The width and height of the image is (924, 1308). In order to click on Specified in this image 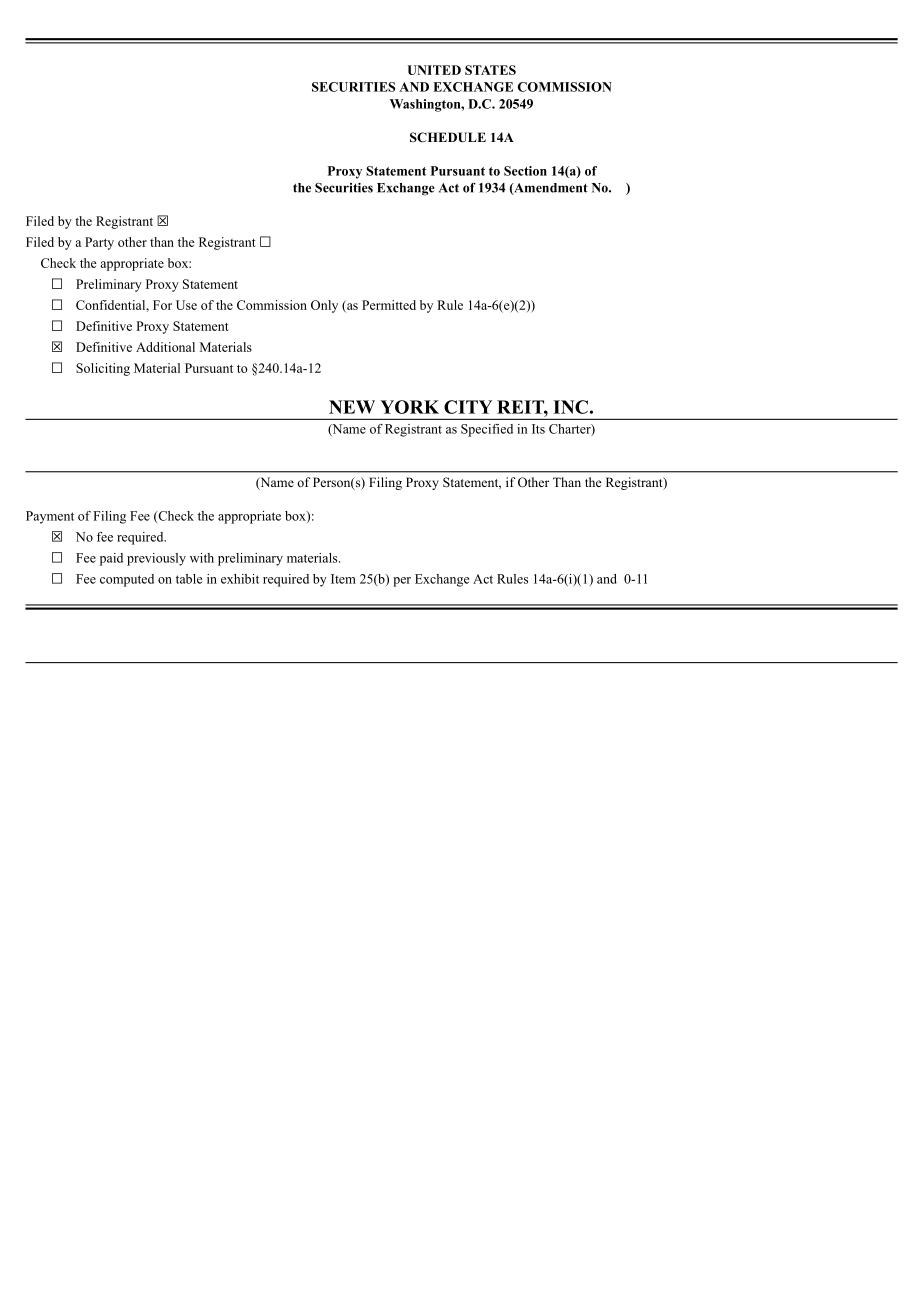, I will do `click(487, 430)`.
